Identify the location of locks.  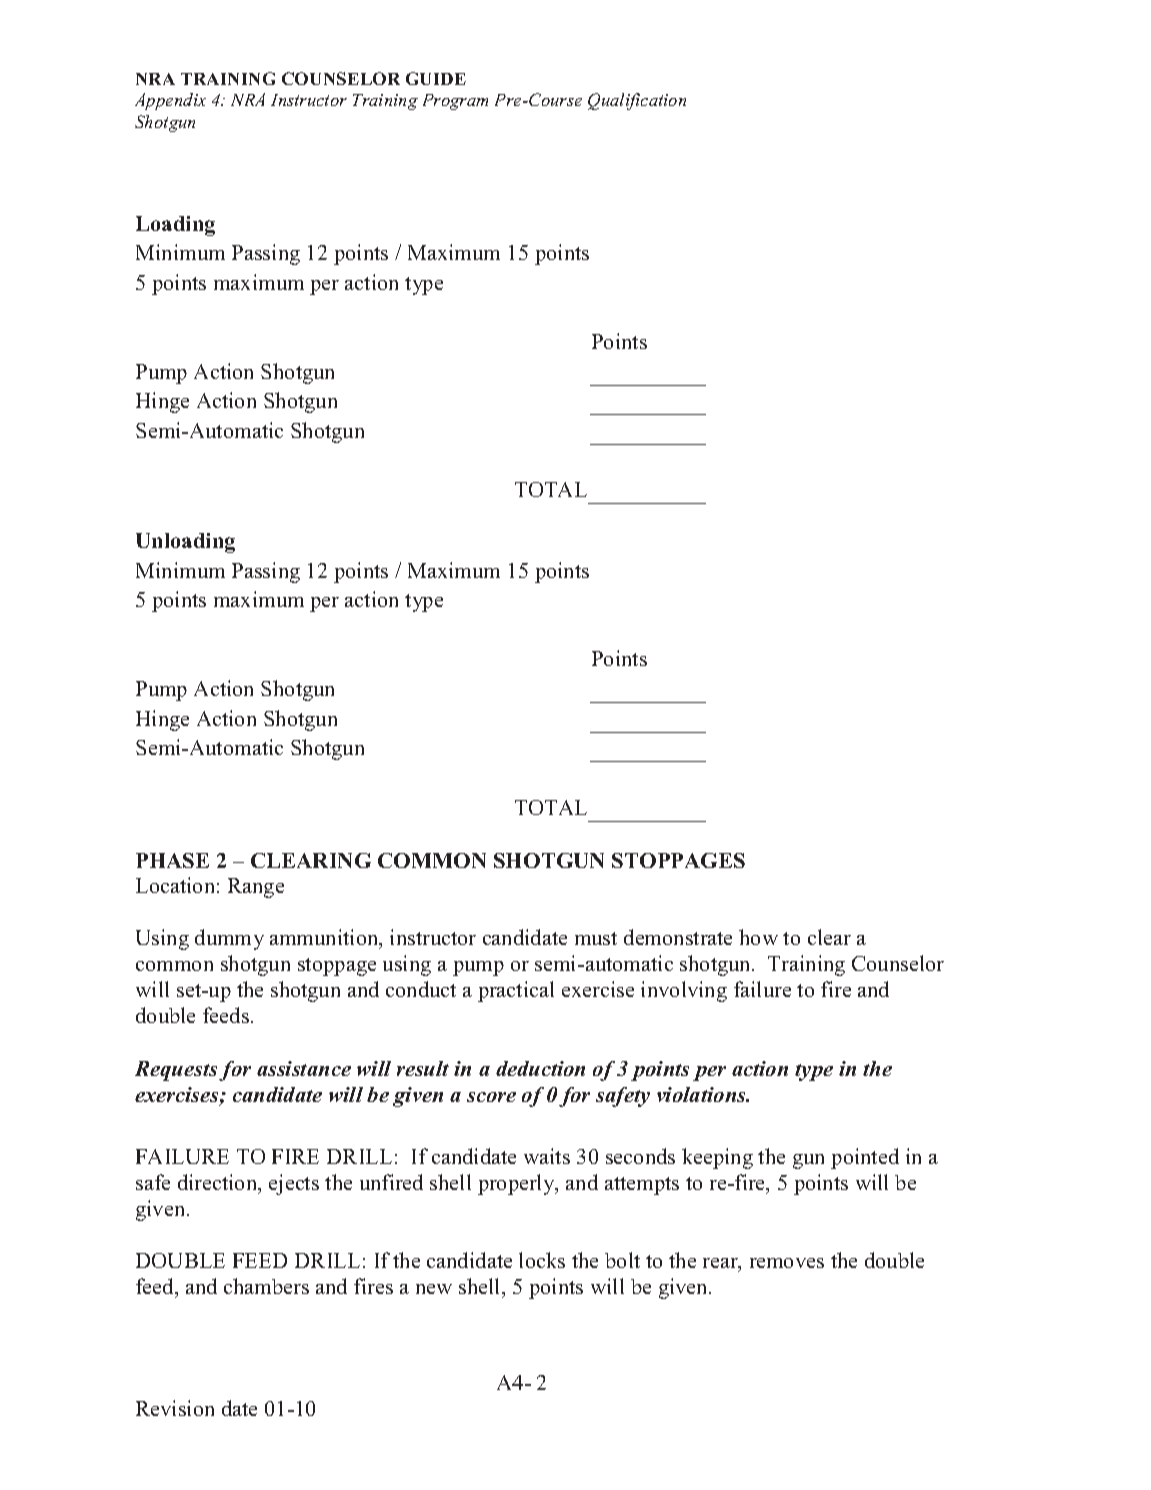
(542, 1260).
